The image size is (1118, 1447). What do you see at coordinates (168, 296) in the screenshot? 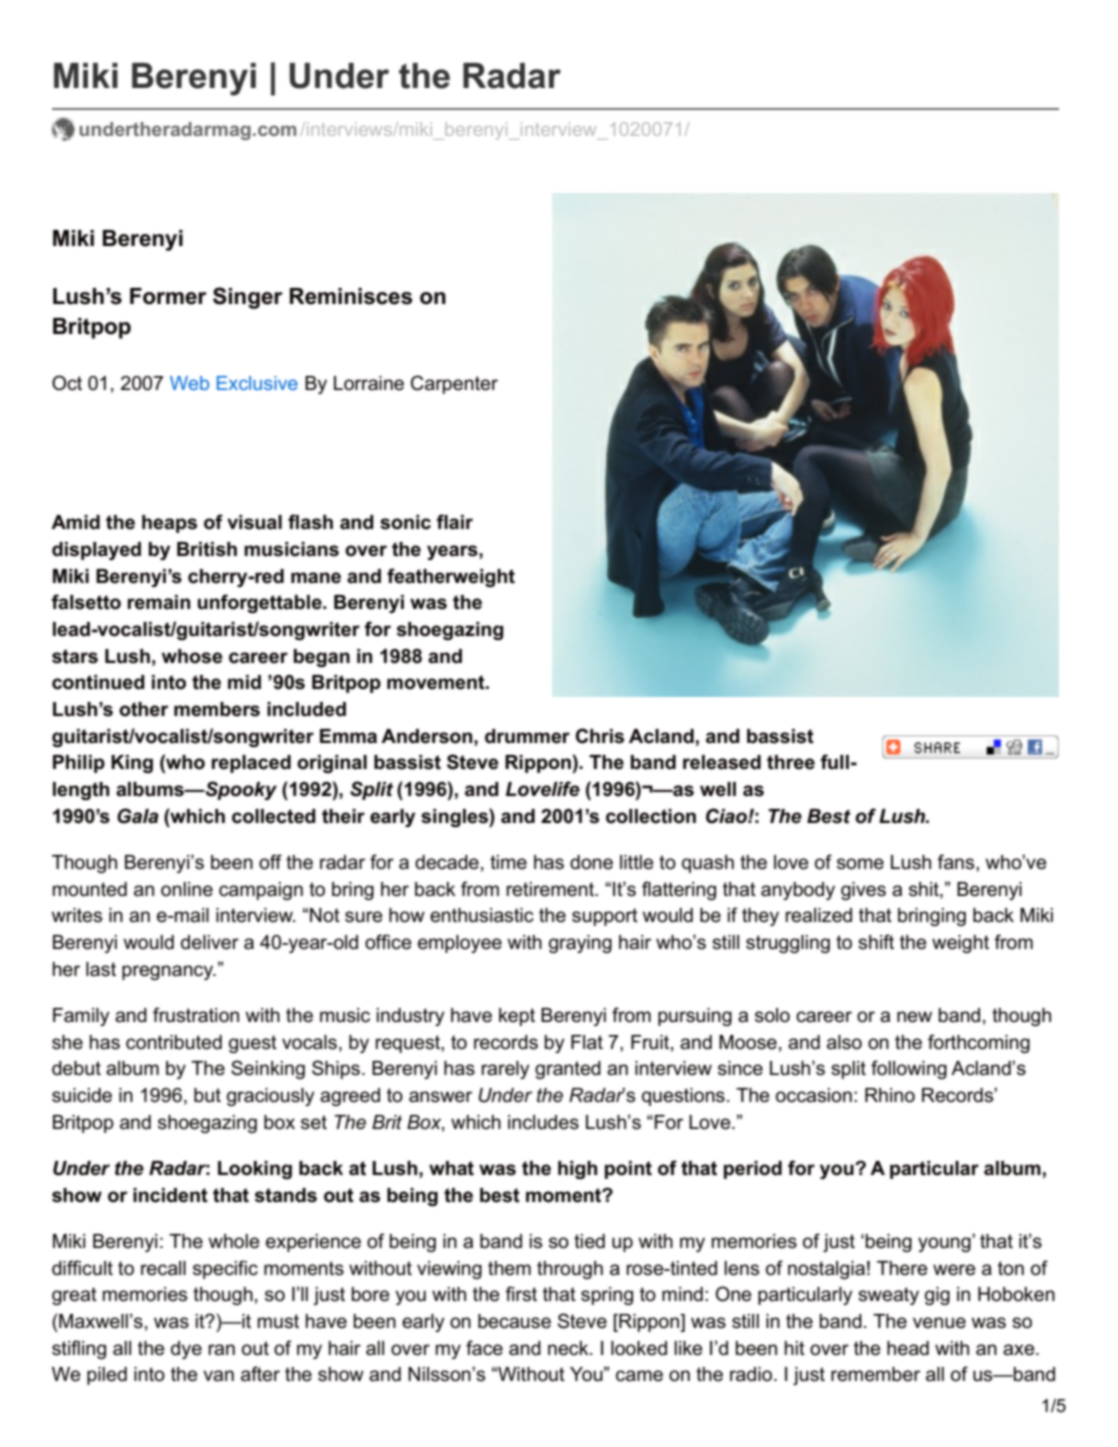
I see `Former` at bounding box center [168, 296].
